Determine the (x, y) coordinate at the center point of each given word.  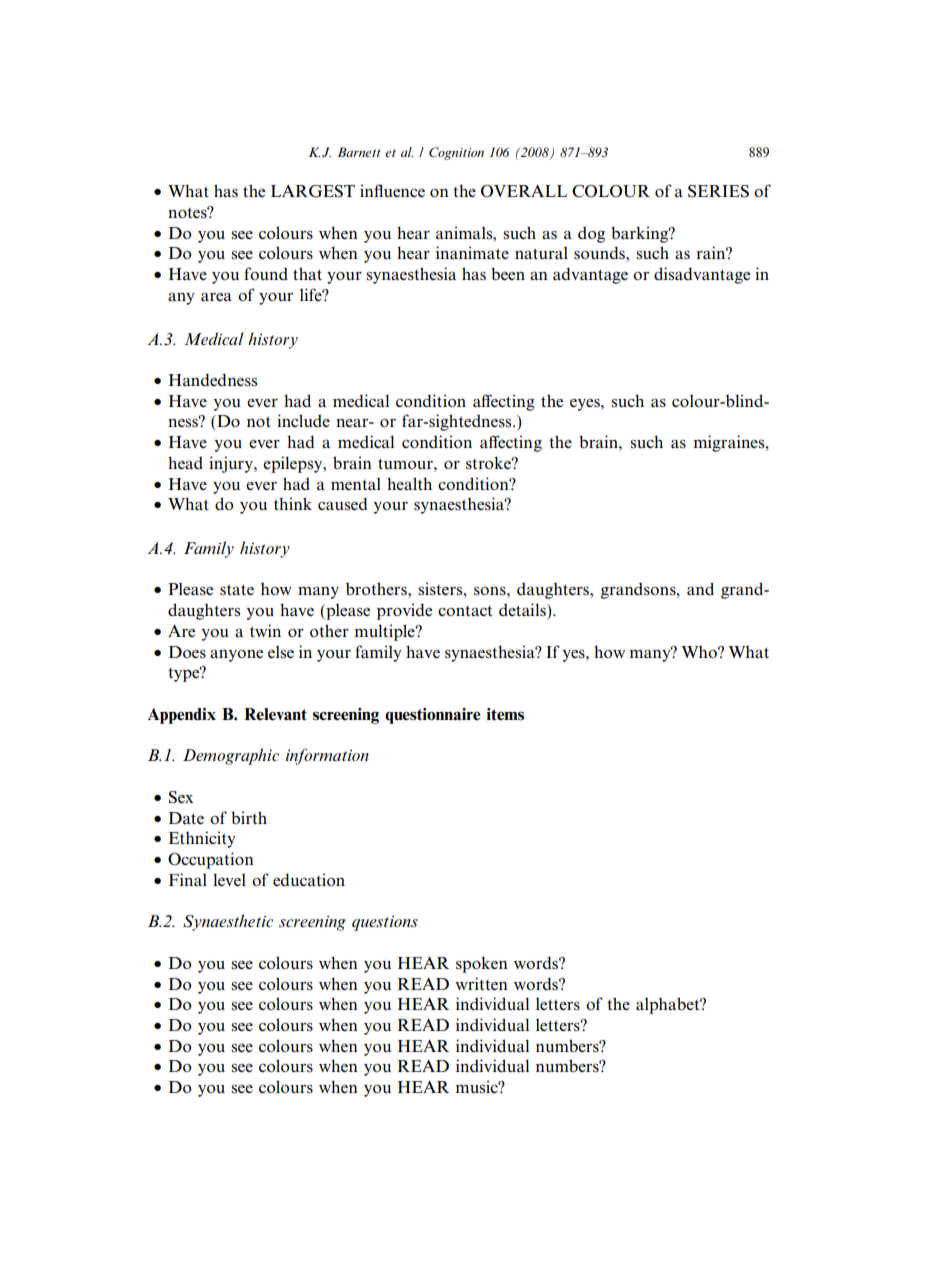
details (523, 609)
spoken (482, 964)
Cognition (456, 153)
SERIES (718, 191)
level (229, 879)
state (237, 589)
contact (465, 611)
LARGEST (313, 191)
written (481, 983)
